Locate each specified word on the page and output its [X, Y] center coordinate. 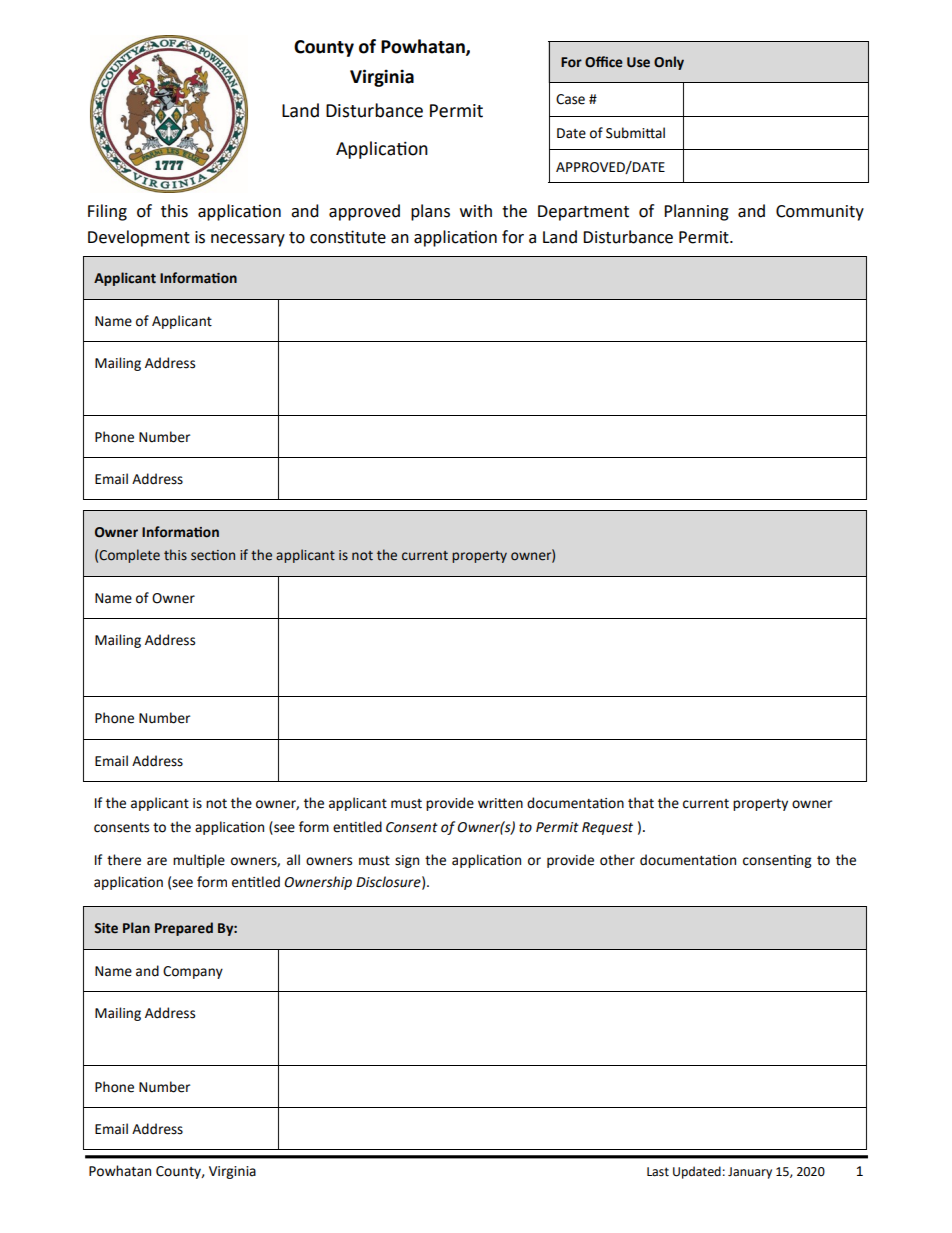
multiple [199, 861]
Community [820, 213]
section [213, 555]
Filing [107, 212]
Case [570, 99]
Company [193, 972]
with [476, 211]
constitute [348, 237]
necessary [248, 240]
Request [607, 828]
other [617, 860]
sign [407, 861]
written [500, 803]
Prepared [184, 929]
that [641, 803]
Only [669, 63]
